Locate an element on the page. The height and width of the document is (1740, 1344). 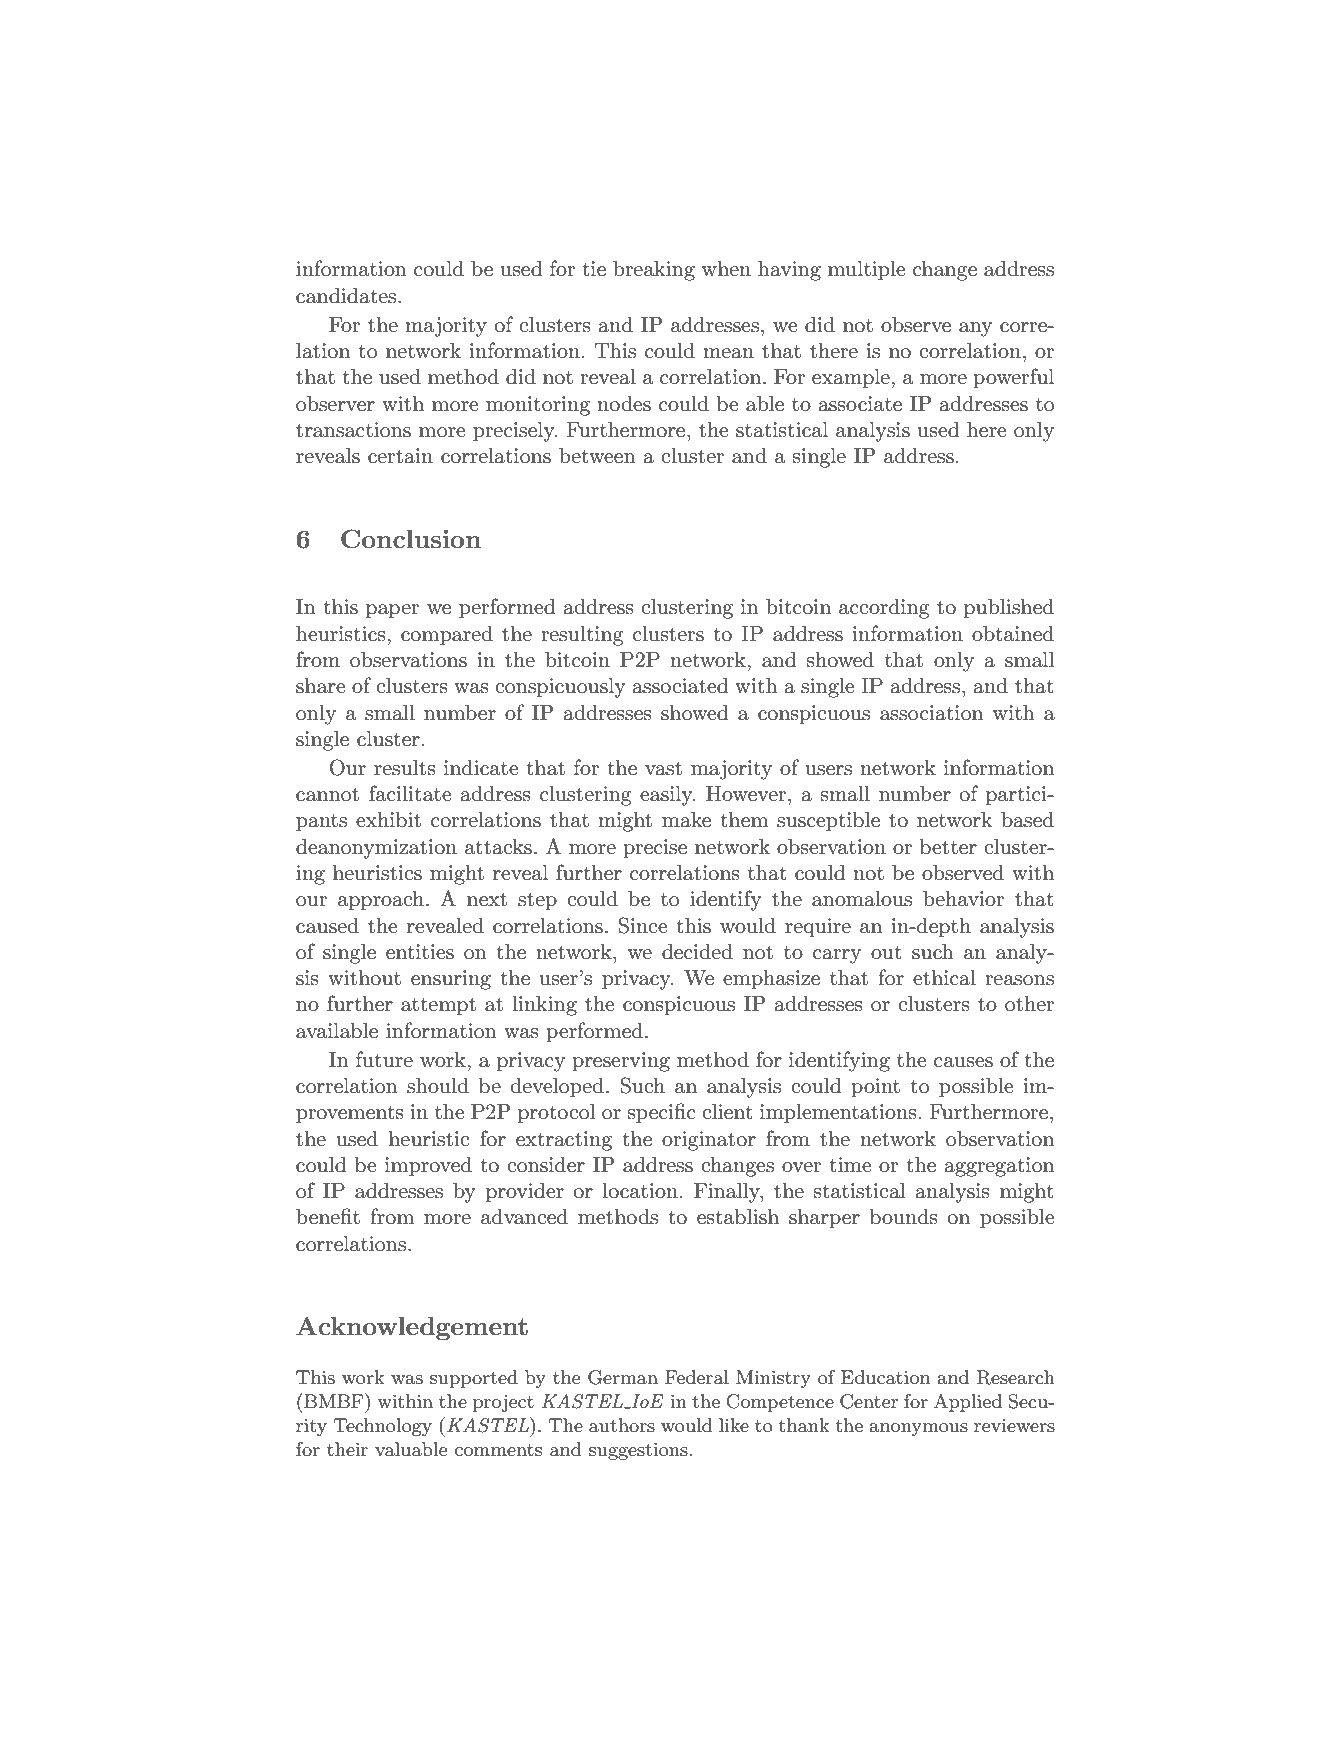
future is located at coordinates (384, 1059).
